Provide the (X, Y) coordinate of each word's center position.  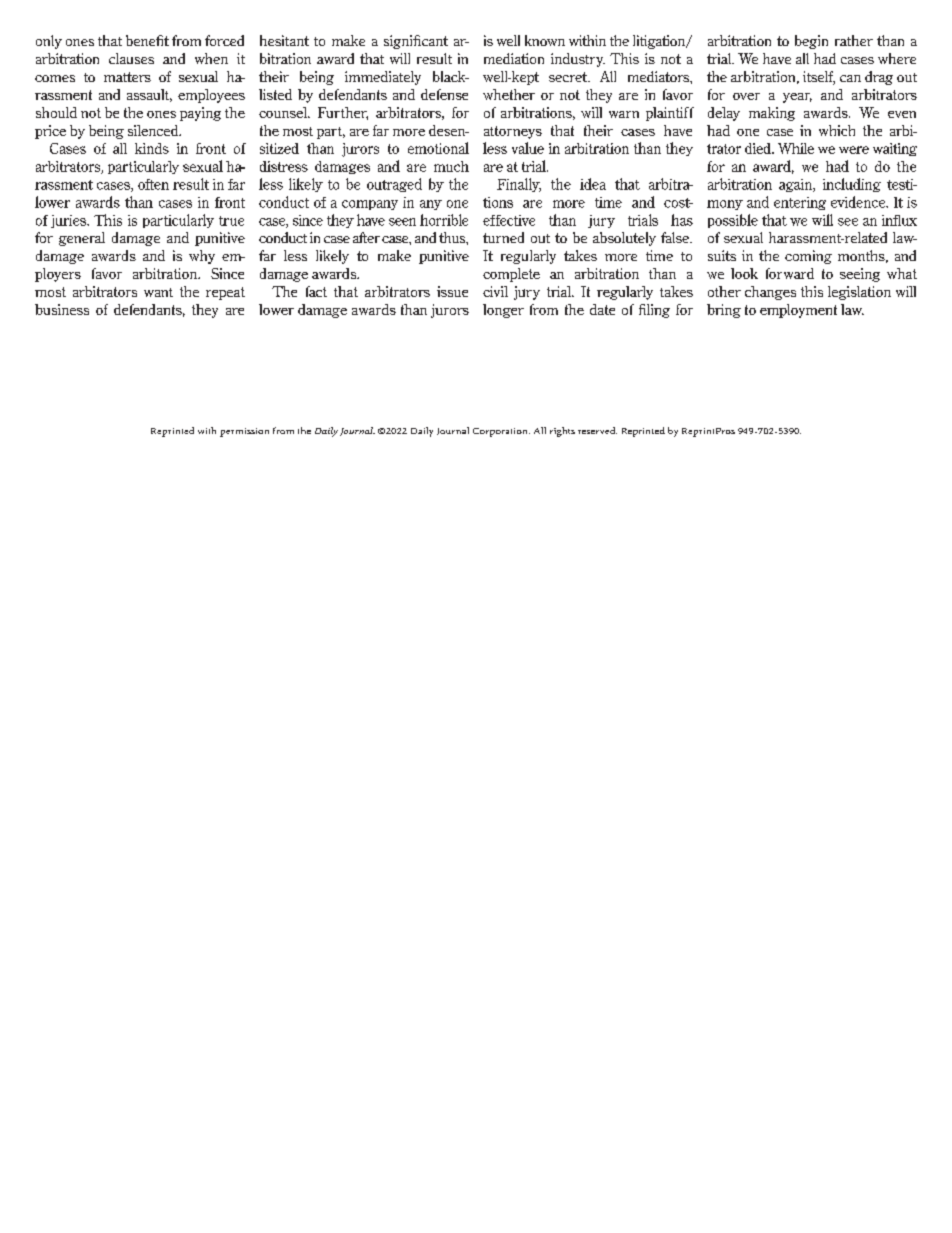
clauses (131, 58)
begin (811, 42)
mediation (514, 58)
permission (244, 432)
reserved (597, 430)
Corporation (501, 432)
